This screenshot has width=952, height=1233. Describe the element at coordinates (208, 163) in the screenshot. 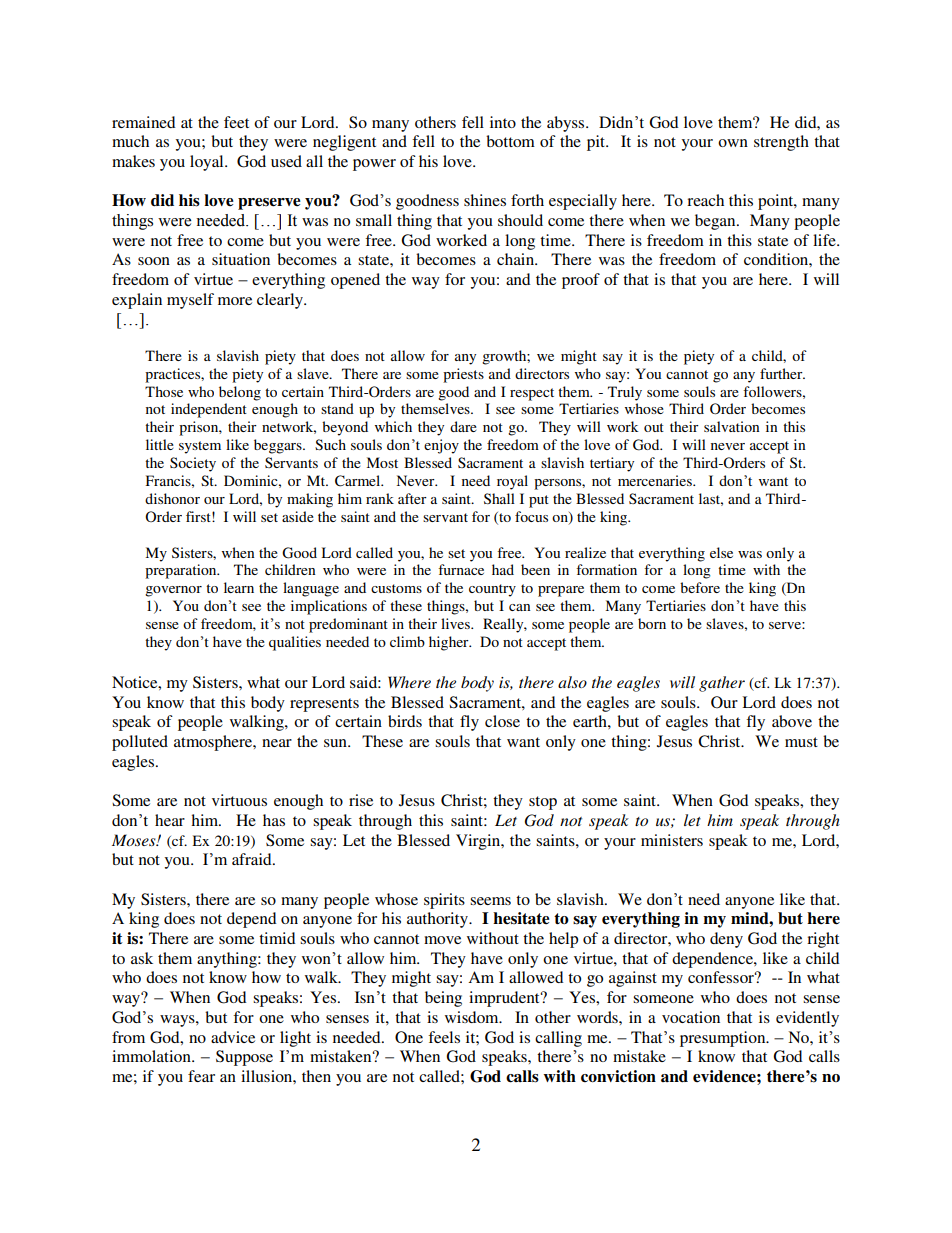

I see `loyal` at that location.
